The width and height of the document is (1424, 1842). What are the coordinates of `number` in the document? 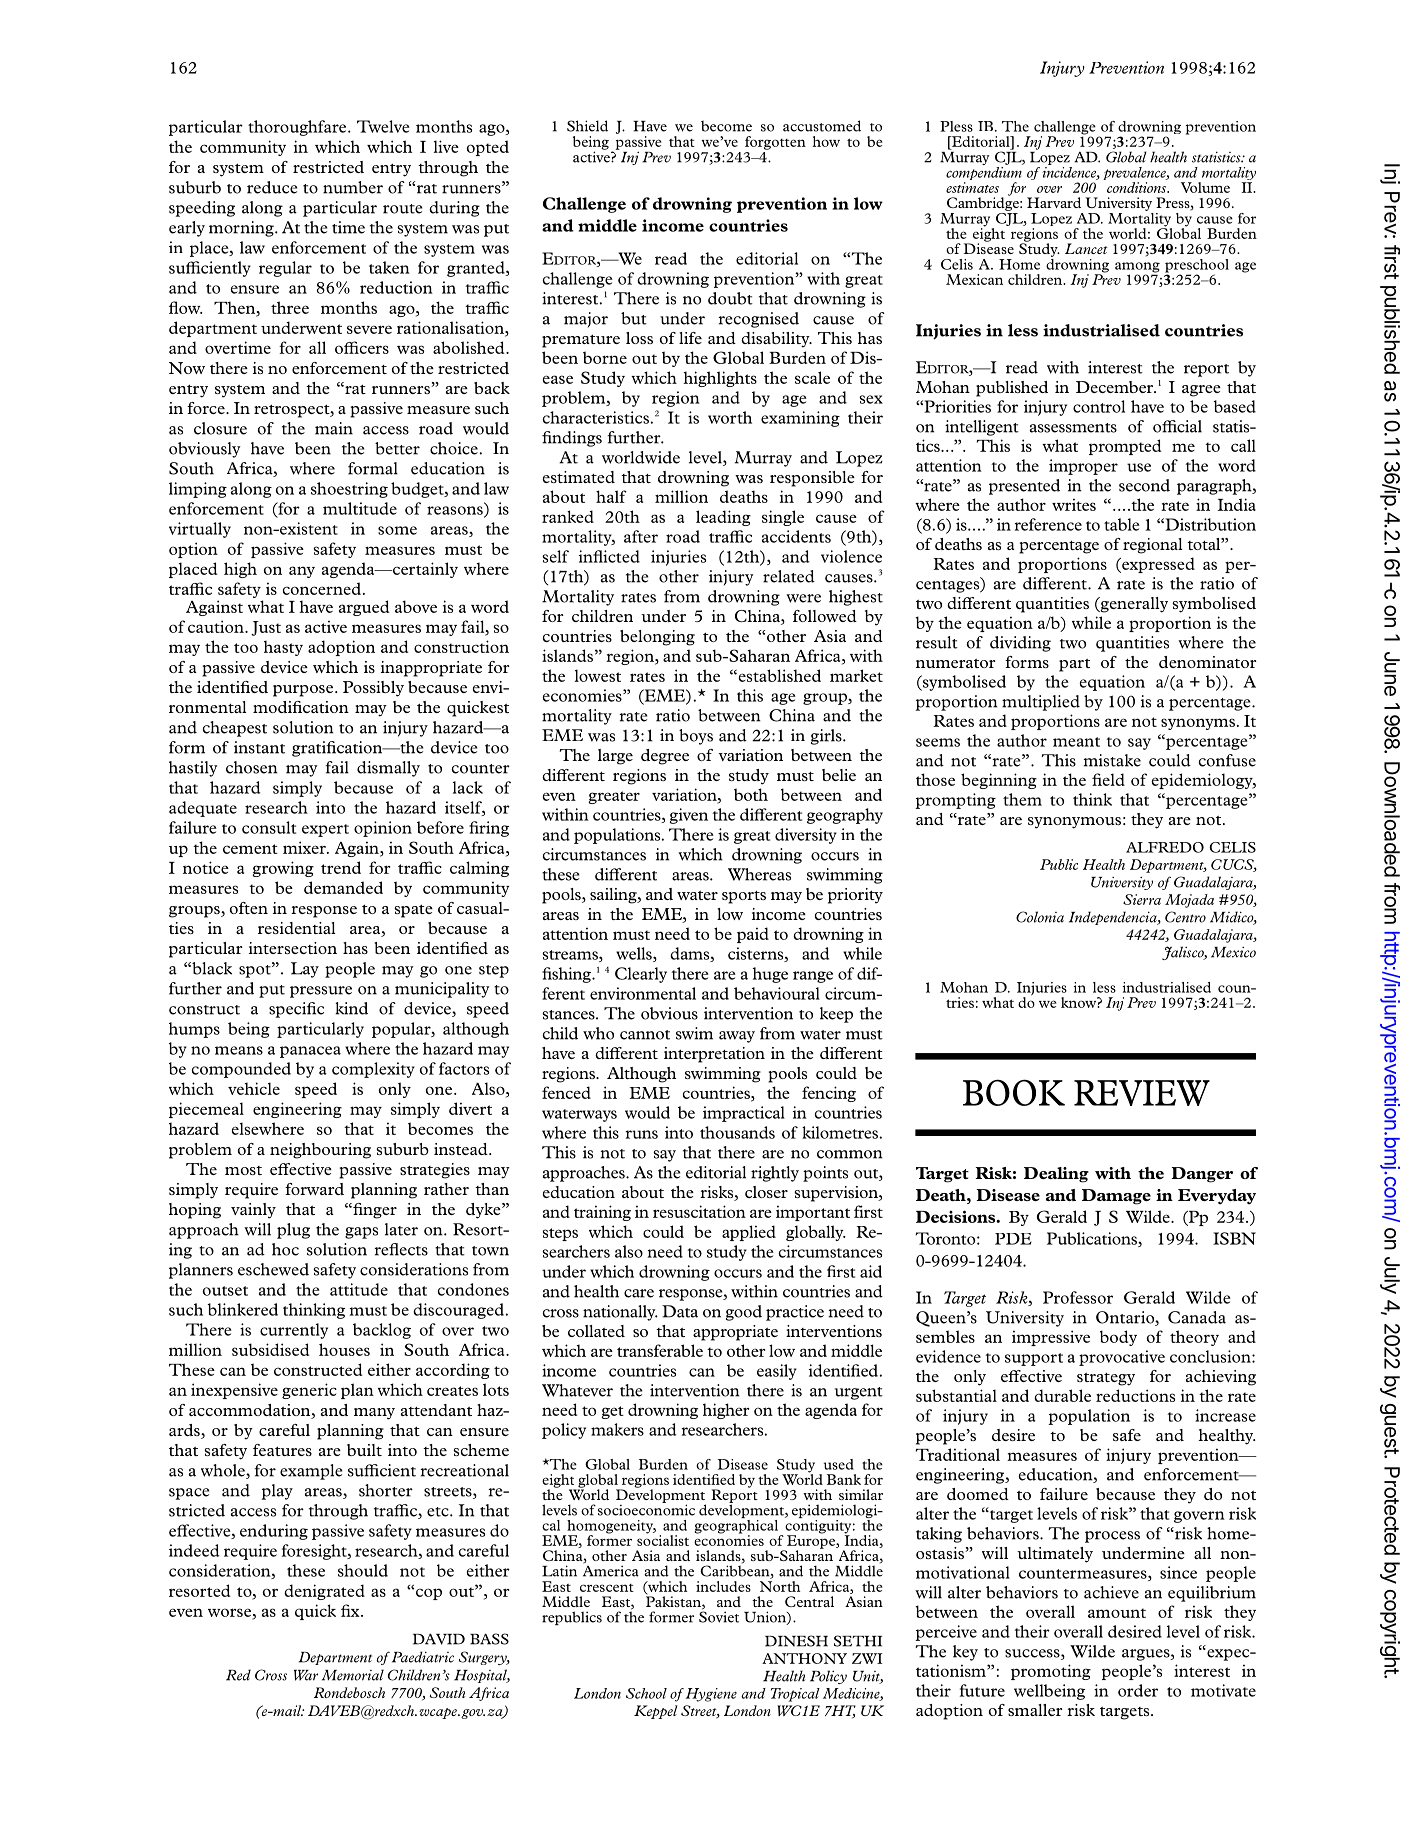 It's located at (353, 187).
